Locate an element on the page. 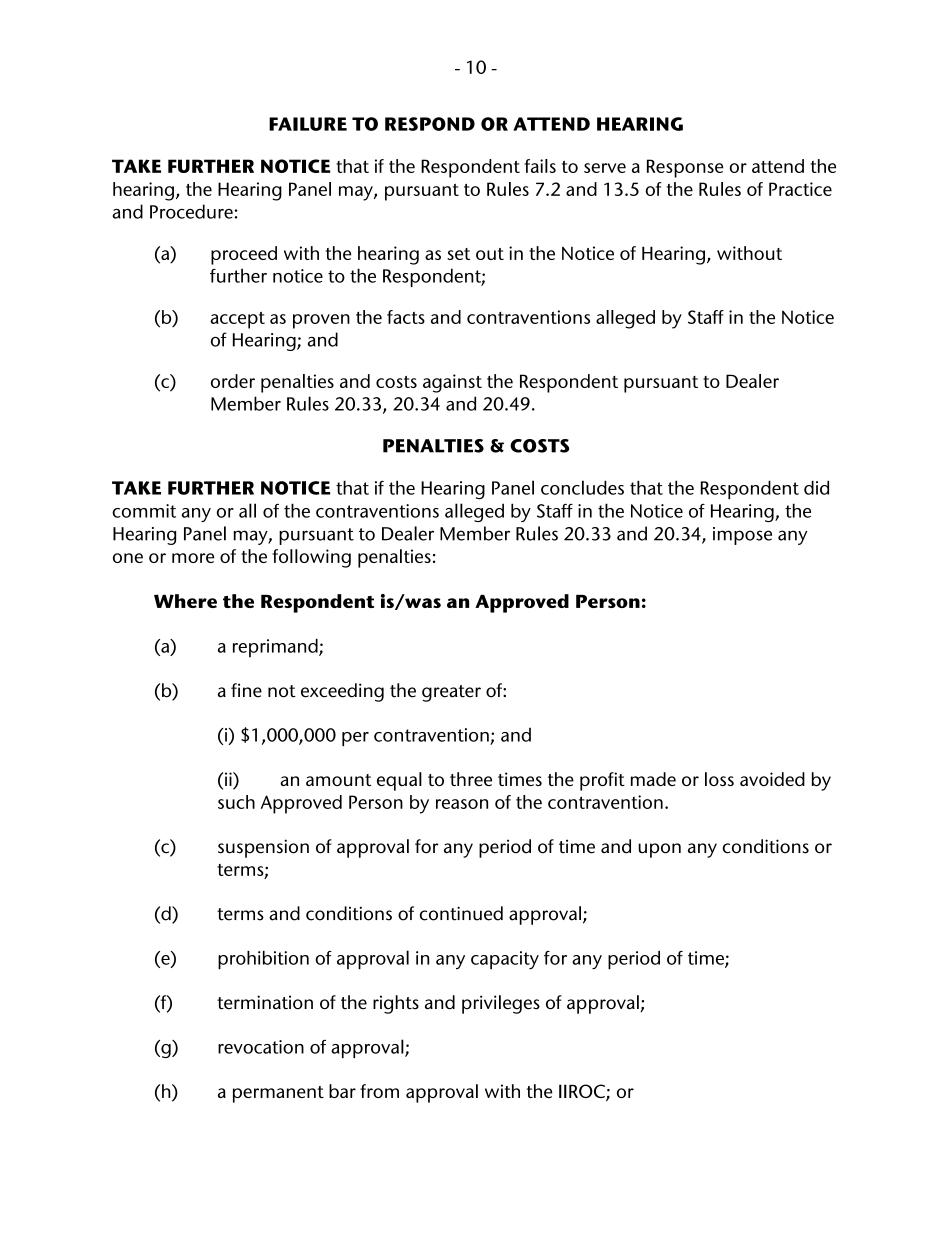 This document has width=952, height=1233. did is located at coordinates (816, 487).
